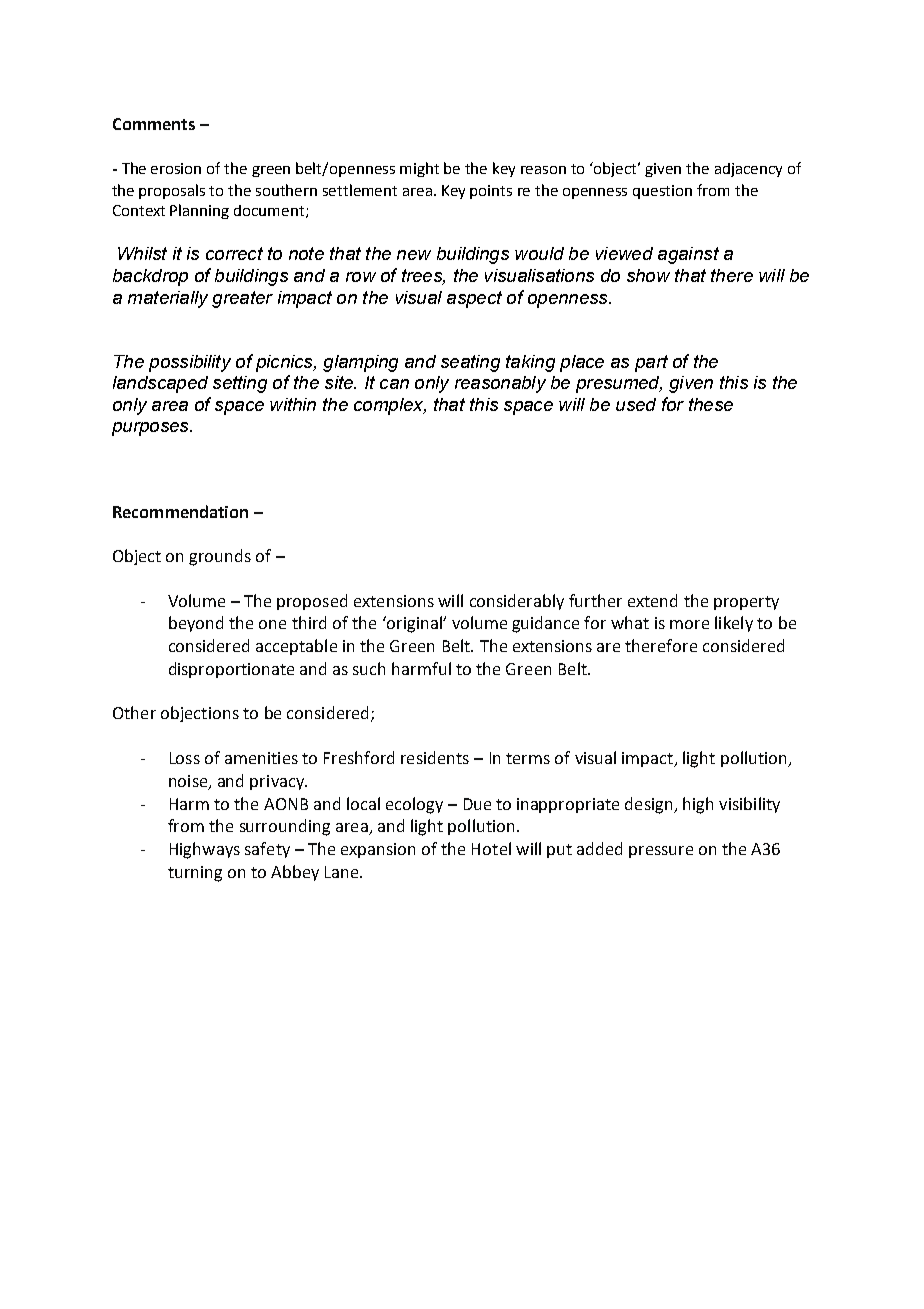 Image resolution: width=924 pixels, height=1309 pixels. I want to click on turning, so click(195, 874).
